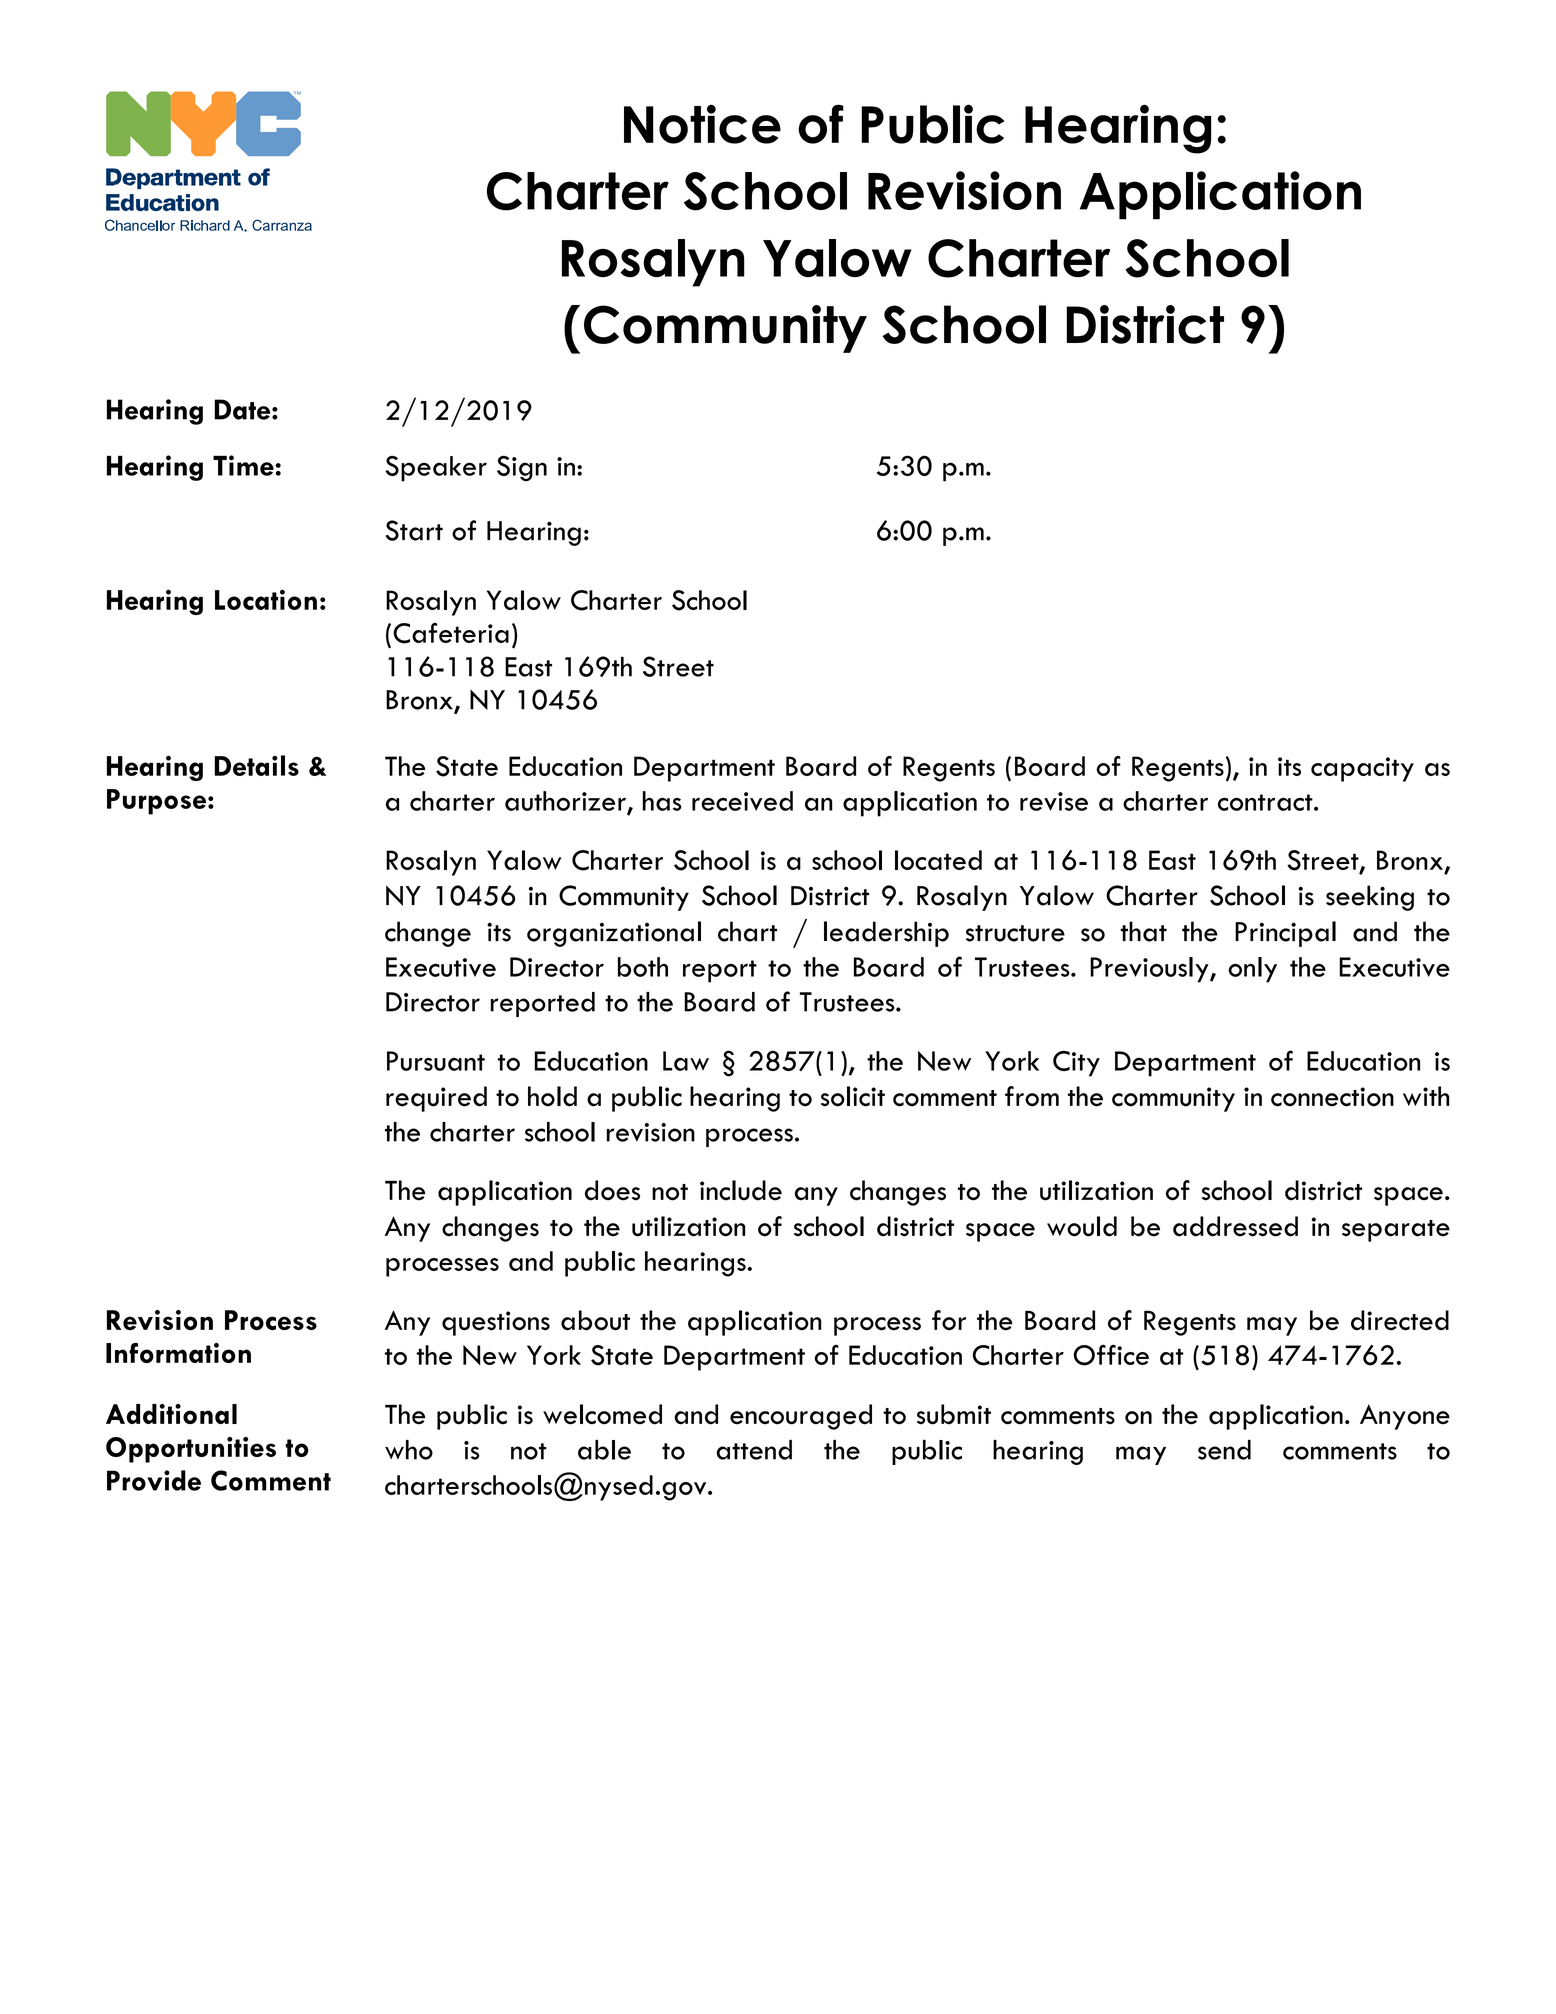 Image resolution: width=1556 pixels, height=2014 pixels. Describe the element at coordinates (754, 1450) in the screenshot. I see `attend` at that location.
